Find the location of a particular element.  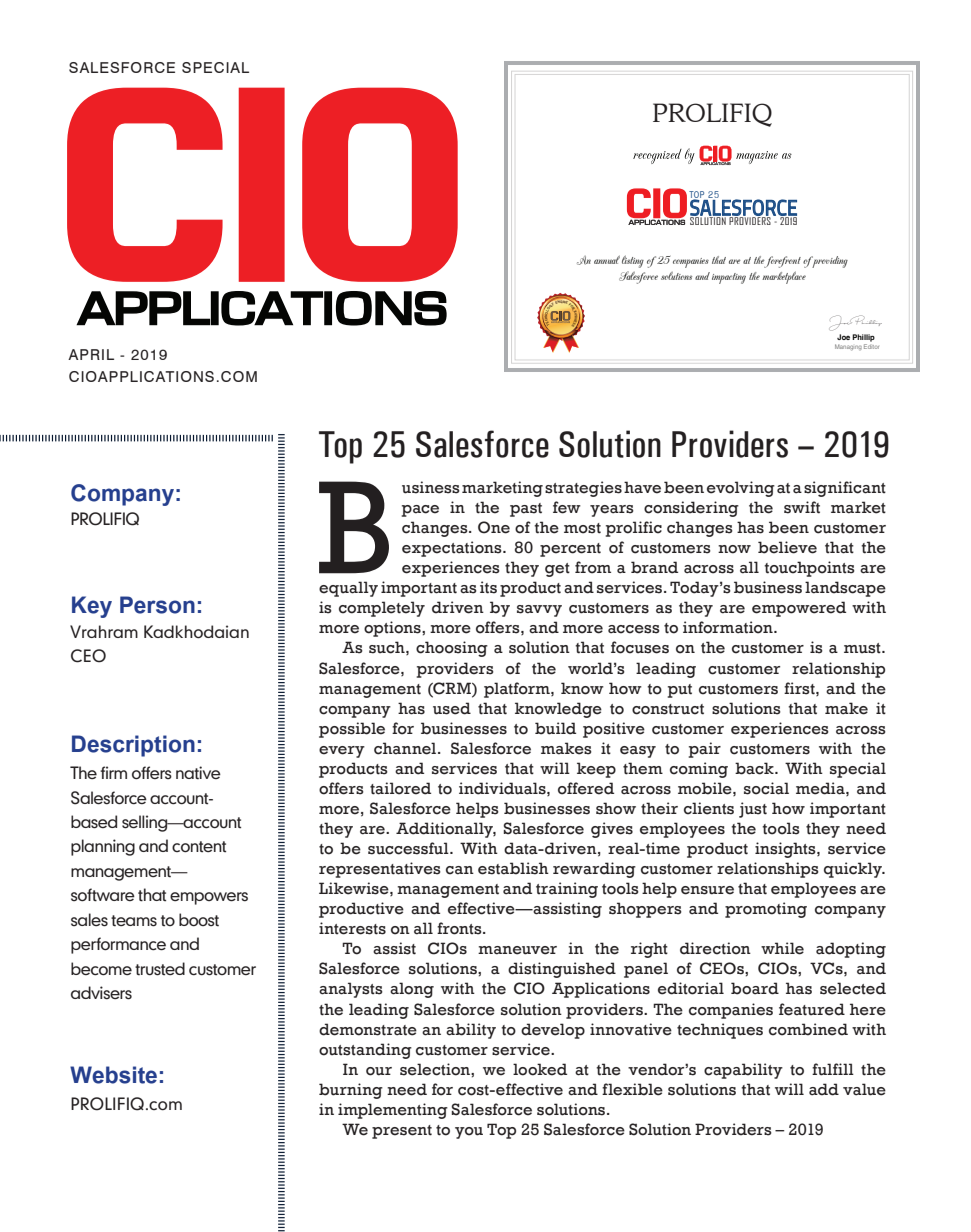

fronts is located at coordinates (460, 928).
